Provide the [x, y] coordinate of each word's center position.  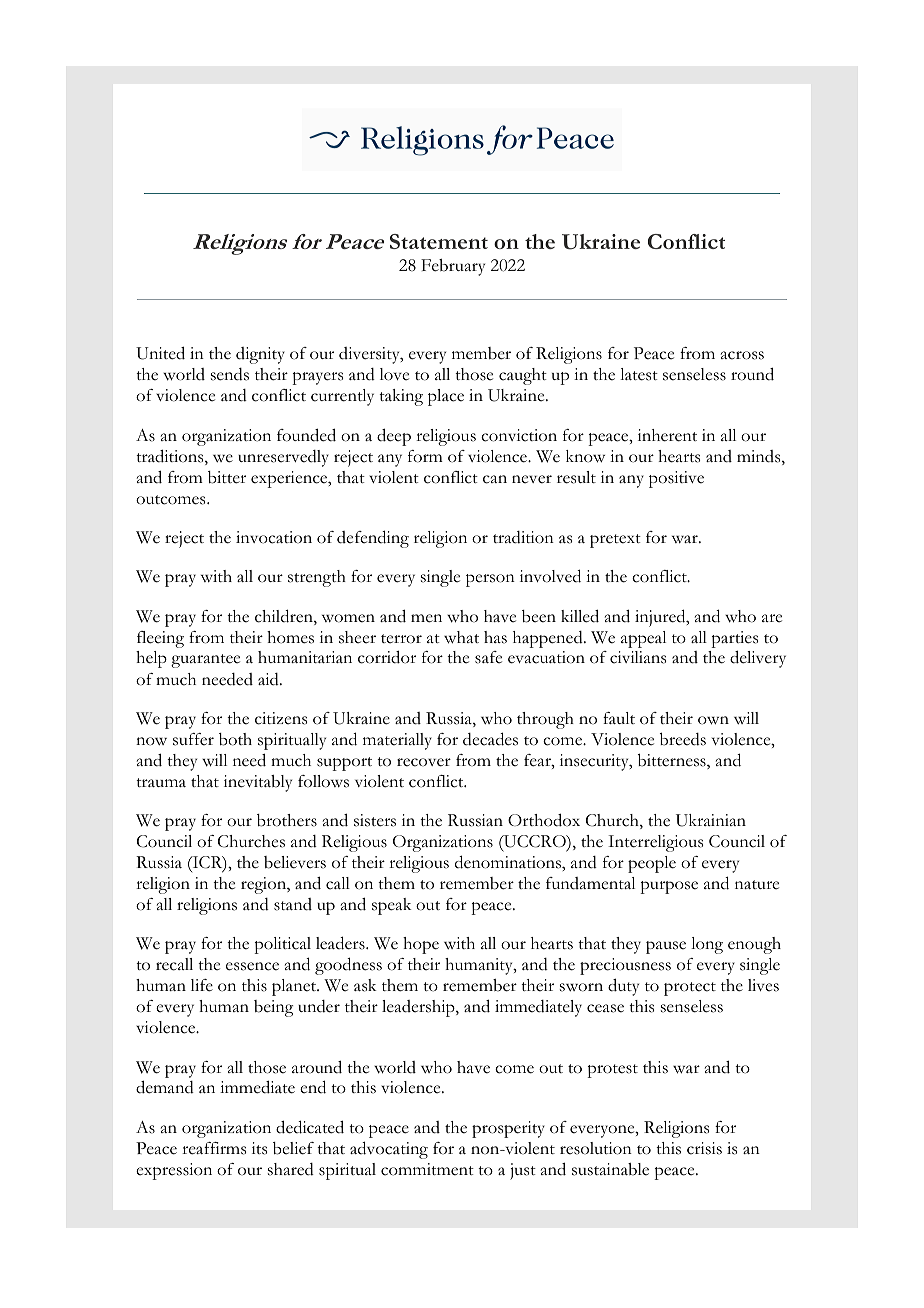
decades [490, 739]
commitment [427, 1169]
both [235, 739]
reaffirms [214, 1148]
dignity [260, 355]
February [453, 267]
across [742, 355]
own [713, 720]
